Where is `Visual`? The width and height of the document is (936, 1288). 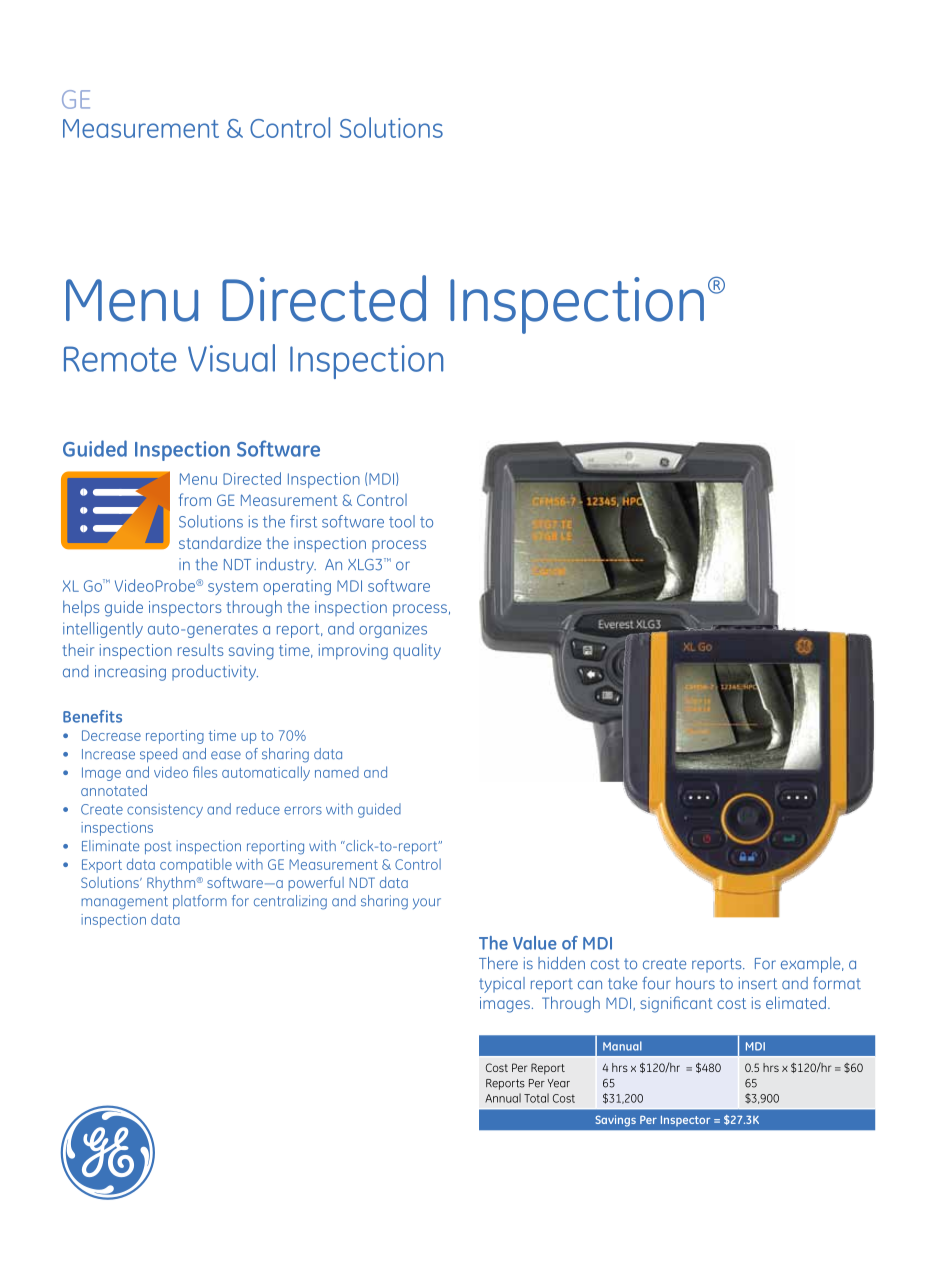
Visual is located at coordinates (231, 358).
